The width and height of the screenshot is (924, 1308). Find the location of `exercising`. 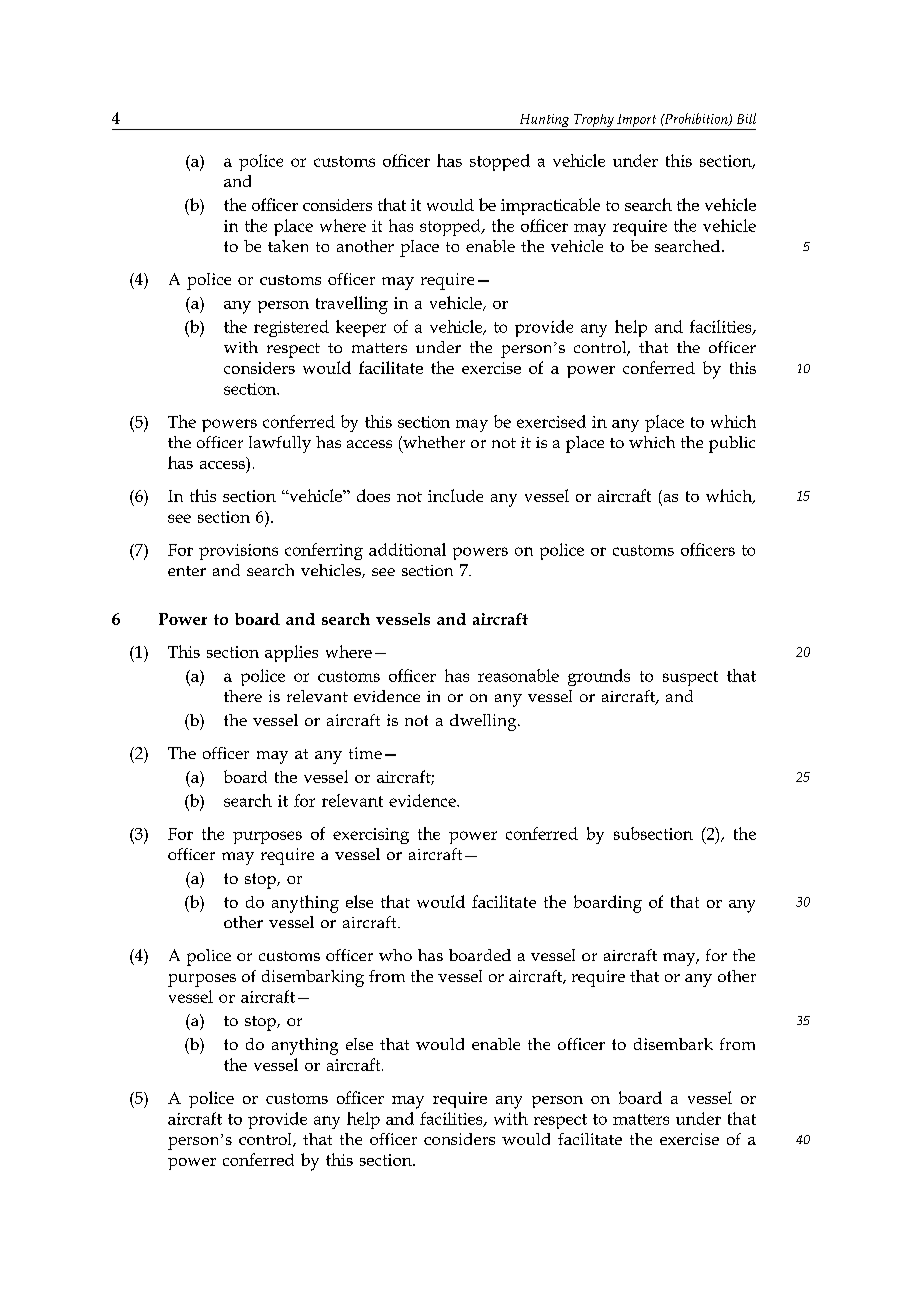

exercising is located at coordinates (371, 836).
